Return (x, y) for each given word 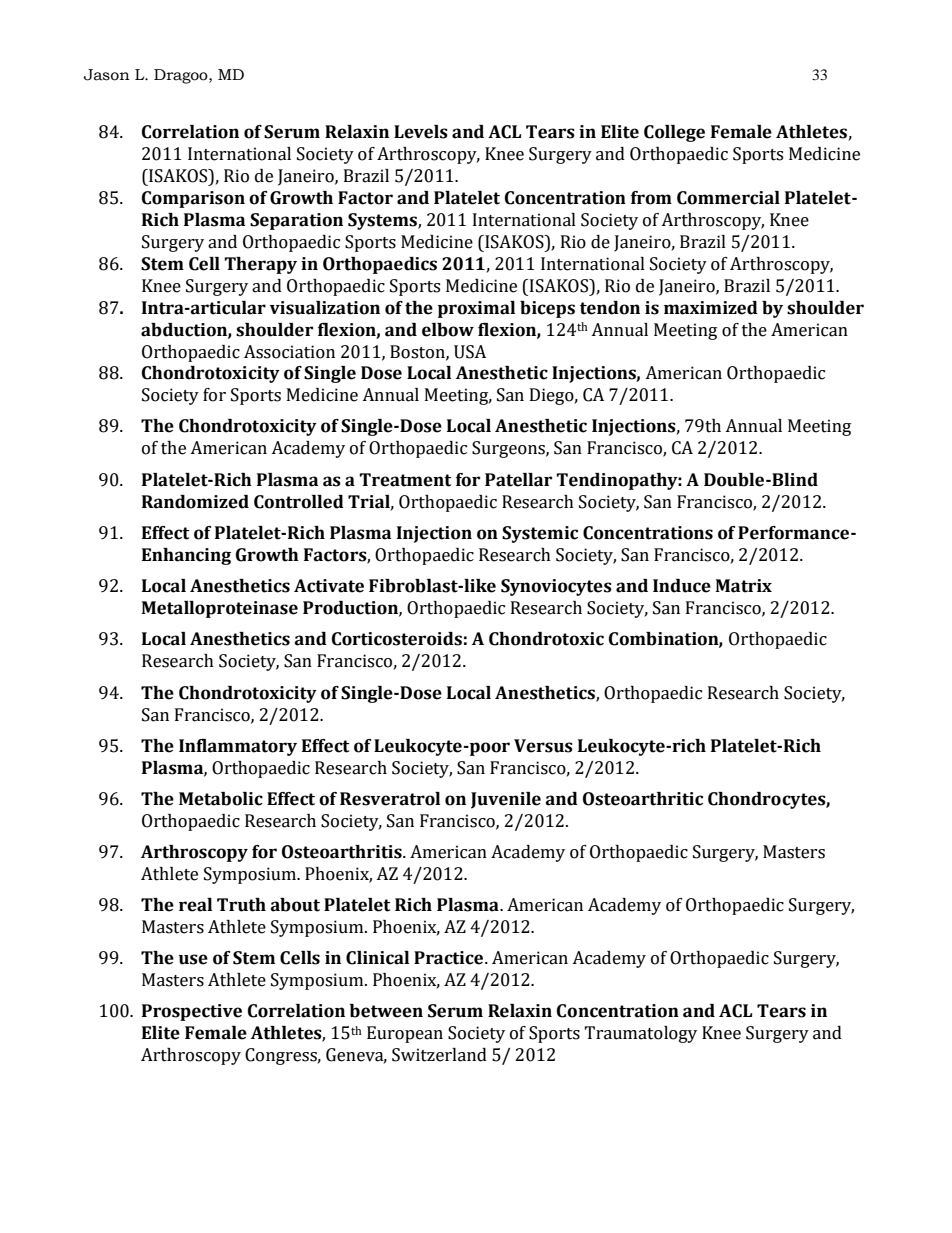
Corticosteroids (397, 639)
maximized (711, 308)
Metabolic (221, 799)
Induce (682, 586)
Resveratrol (390, 799)
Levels (421, 132)
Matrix (744, 586)
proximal (476, 309)
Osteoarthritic (643, 799)
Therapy (260, 265)
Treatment (405, 480)
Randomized (195, 502)
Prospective (192, 1012)
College (674, 133)
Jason (107, 75)
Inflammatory (238, 747)
